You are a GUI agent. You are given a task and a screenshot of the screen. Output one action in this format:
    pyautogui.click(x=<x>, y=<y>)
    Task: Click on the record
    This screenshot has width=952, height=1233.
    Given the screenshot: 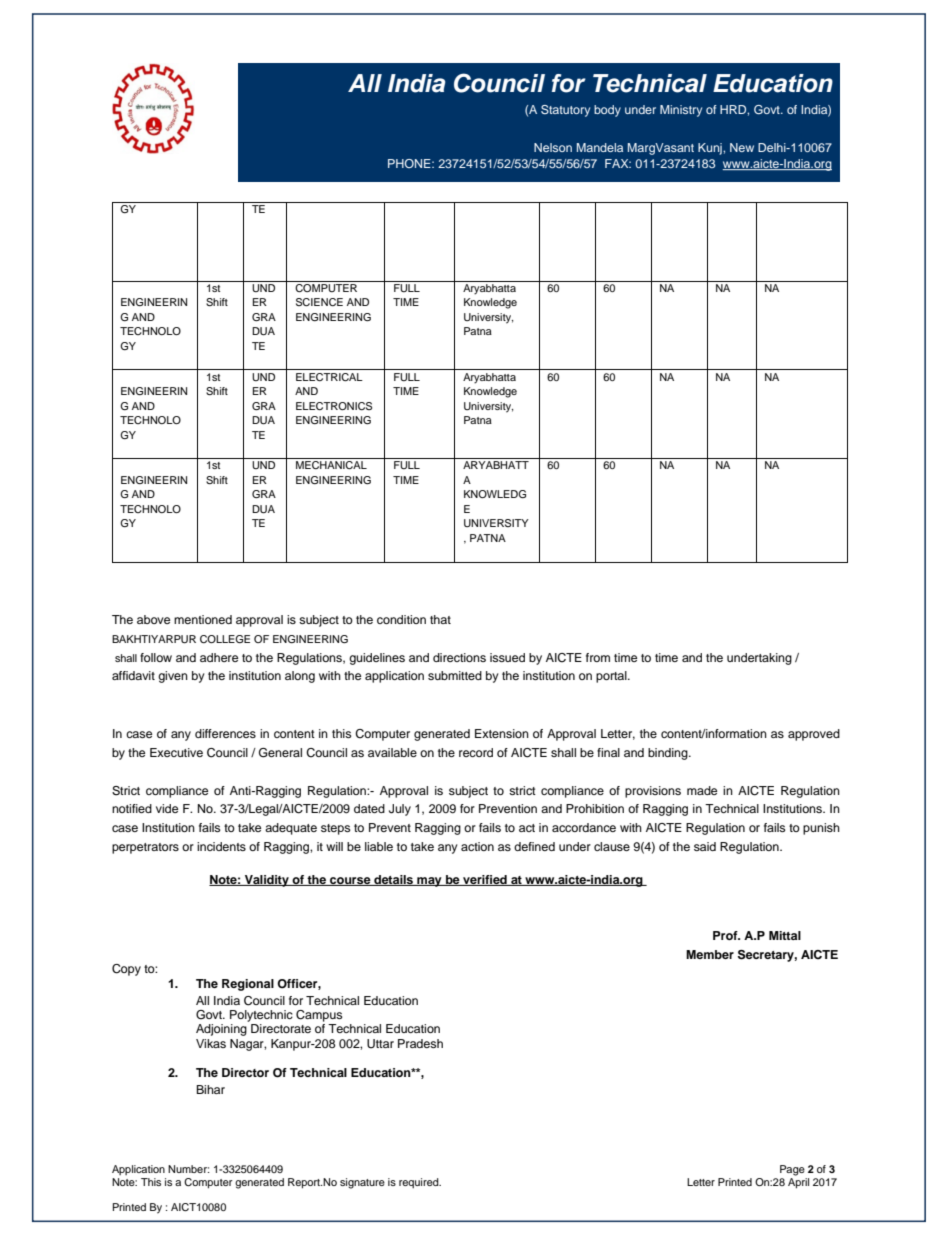 What is the action you would take?
    pyautogui.click(x=476, y=752)
